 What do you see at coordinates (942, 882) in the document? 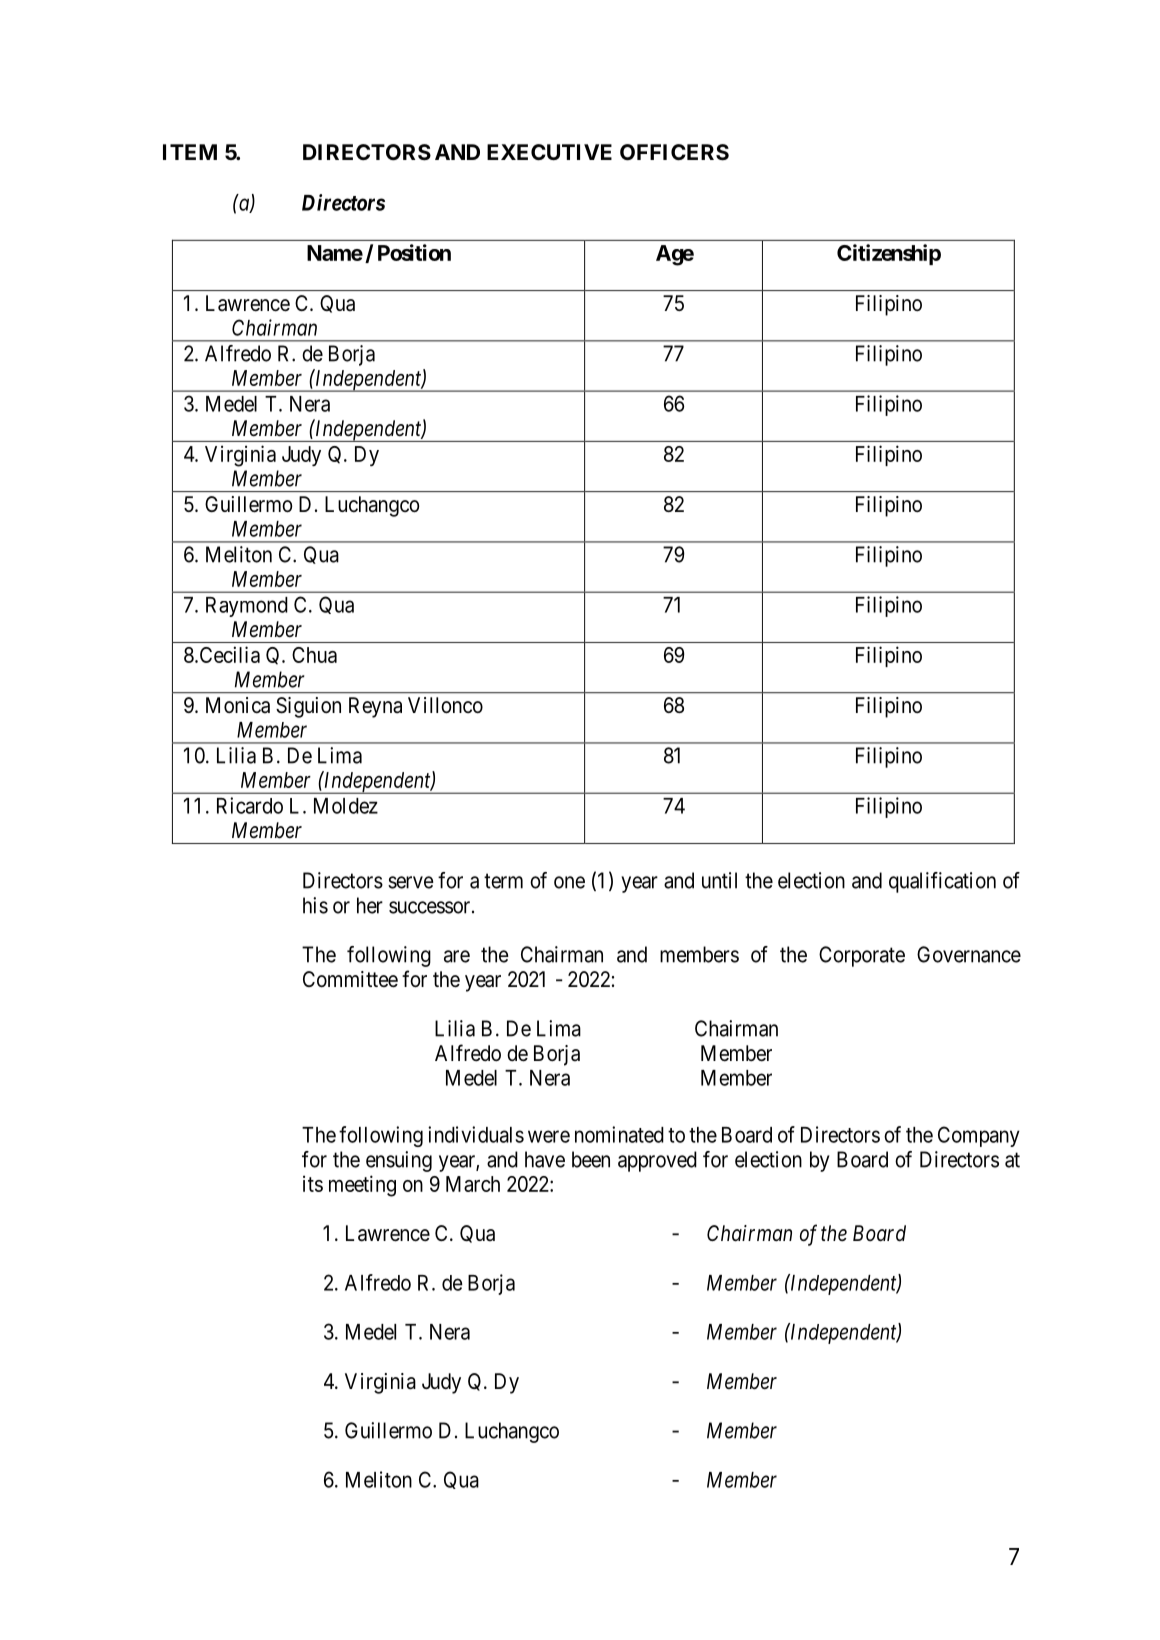
I see `qualification` at bounding box center [942, 882].
